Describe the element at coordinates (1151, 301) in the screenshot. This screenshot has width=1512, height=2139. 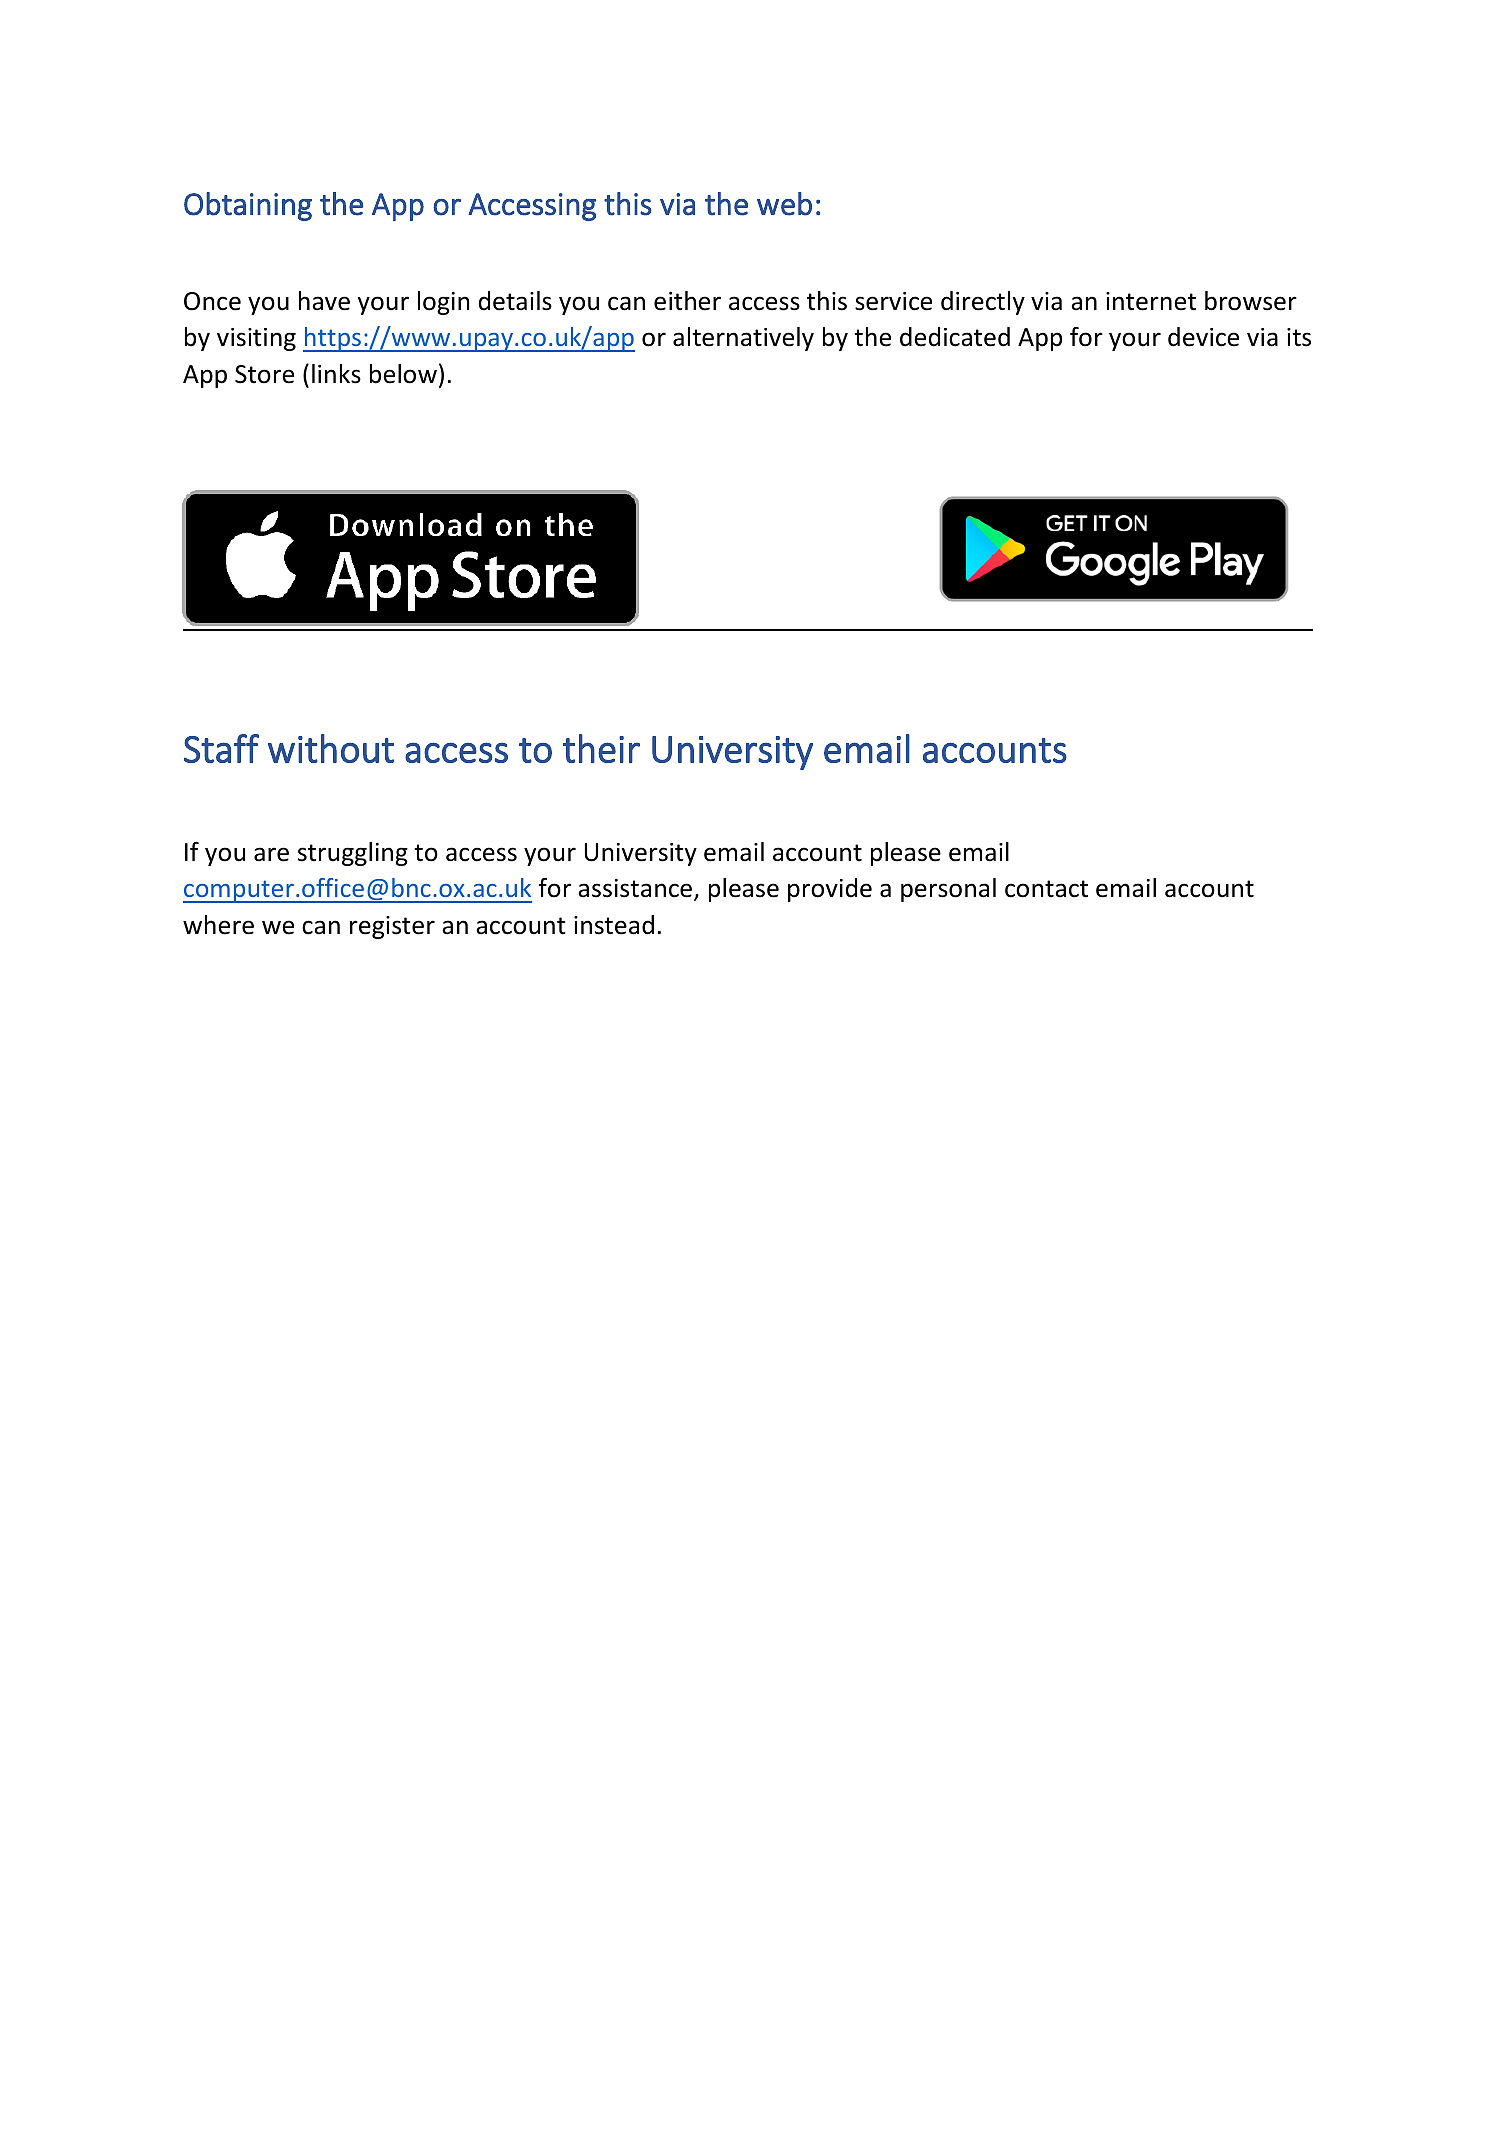
I see `internet` at that location.
